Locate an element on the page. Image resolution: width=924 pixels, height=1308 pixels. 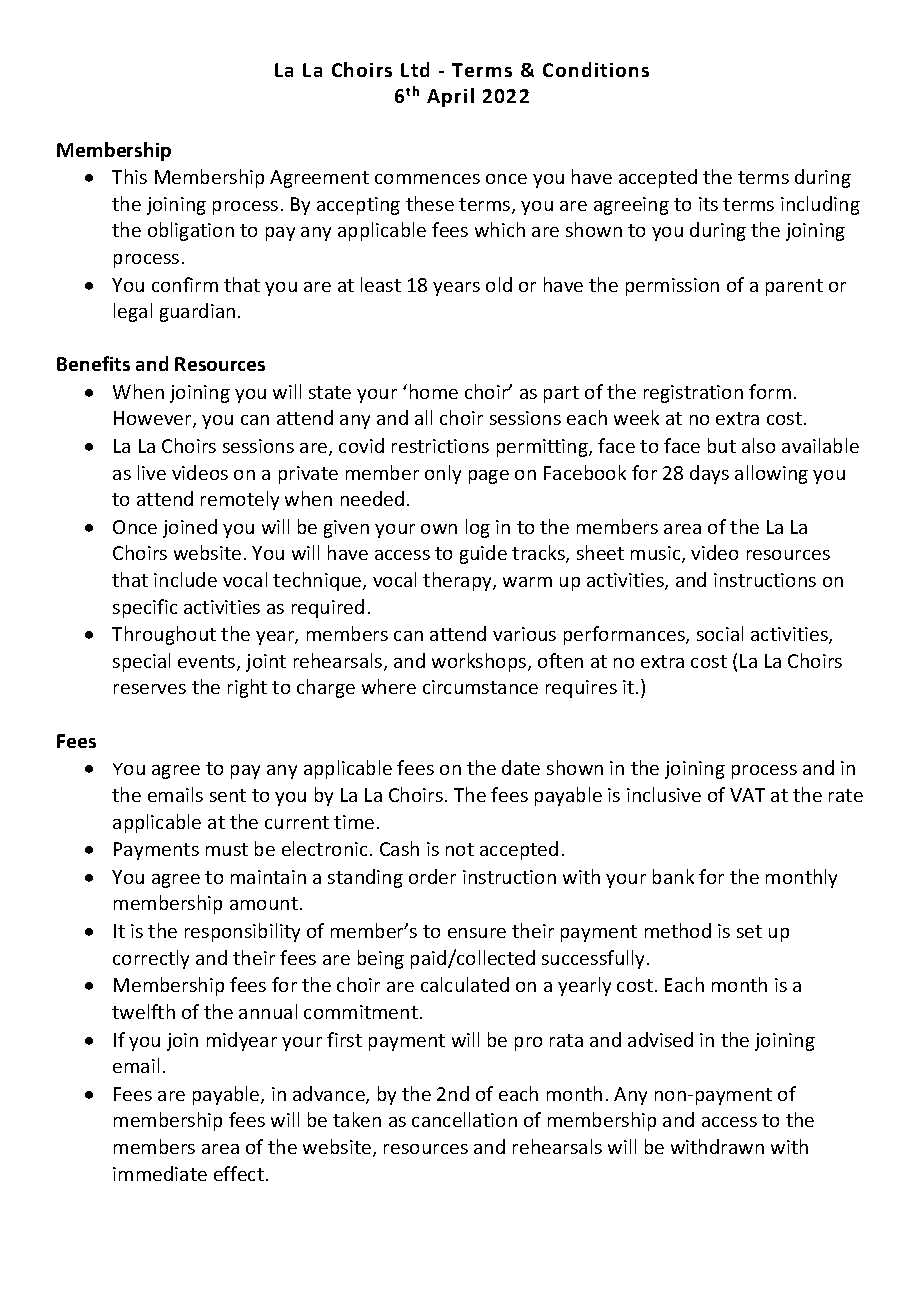
live is located at coordinates (152, 472).
